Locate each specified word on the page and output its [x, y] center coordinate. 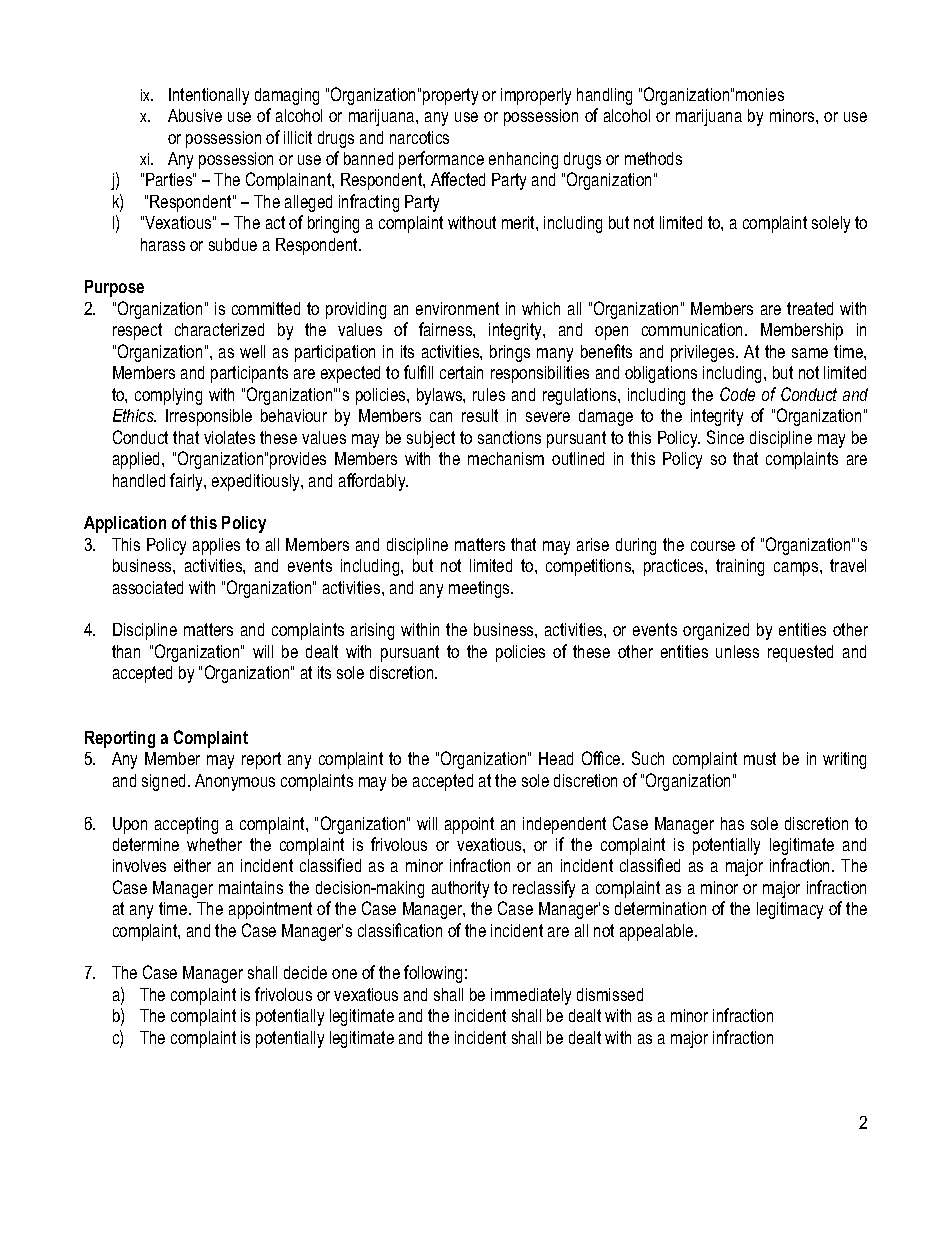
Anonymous [235, 782]
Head [556, 758]
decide [305, 972]
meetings [480, 589]
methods [653, 158]
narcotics [419, 137]
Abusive [195, 115]
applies [216, 546]
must [760, 758]
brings [510, 353]
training [740, 567]
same [810, 353]
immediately [531, 996]
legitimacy [790, 910]
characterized [219, 329]
